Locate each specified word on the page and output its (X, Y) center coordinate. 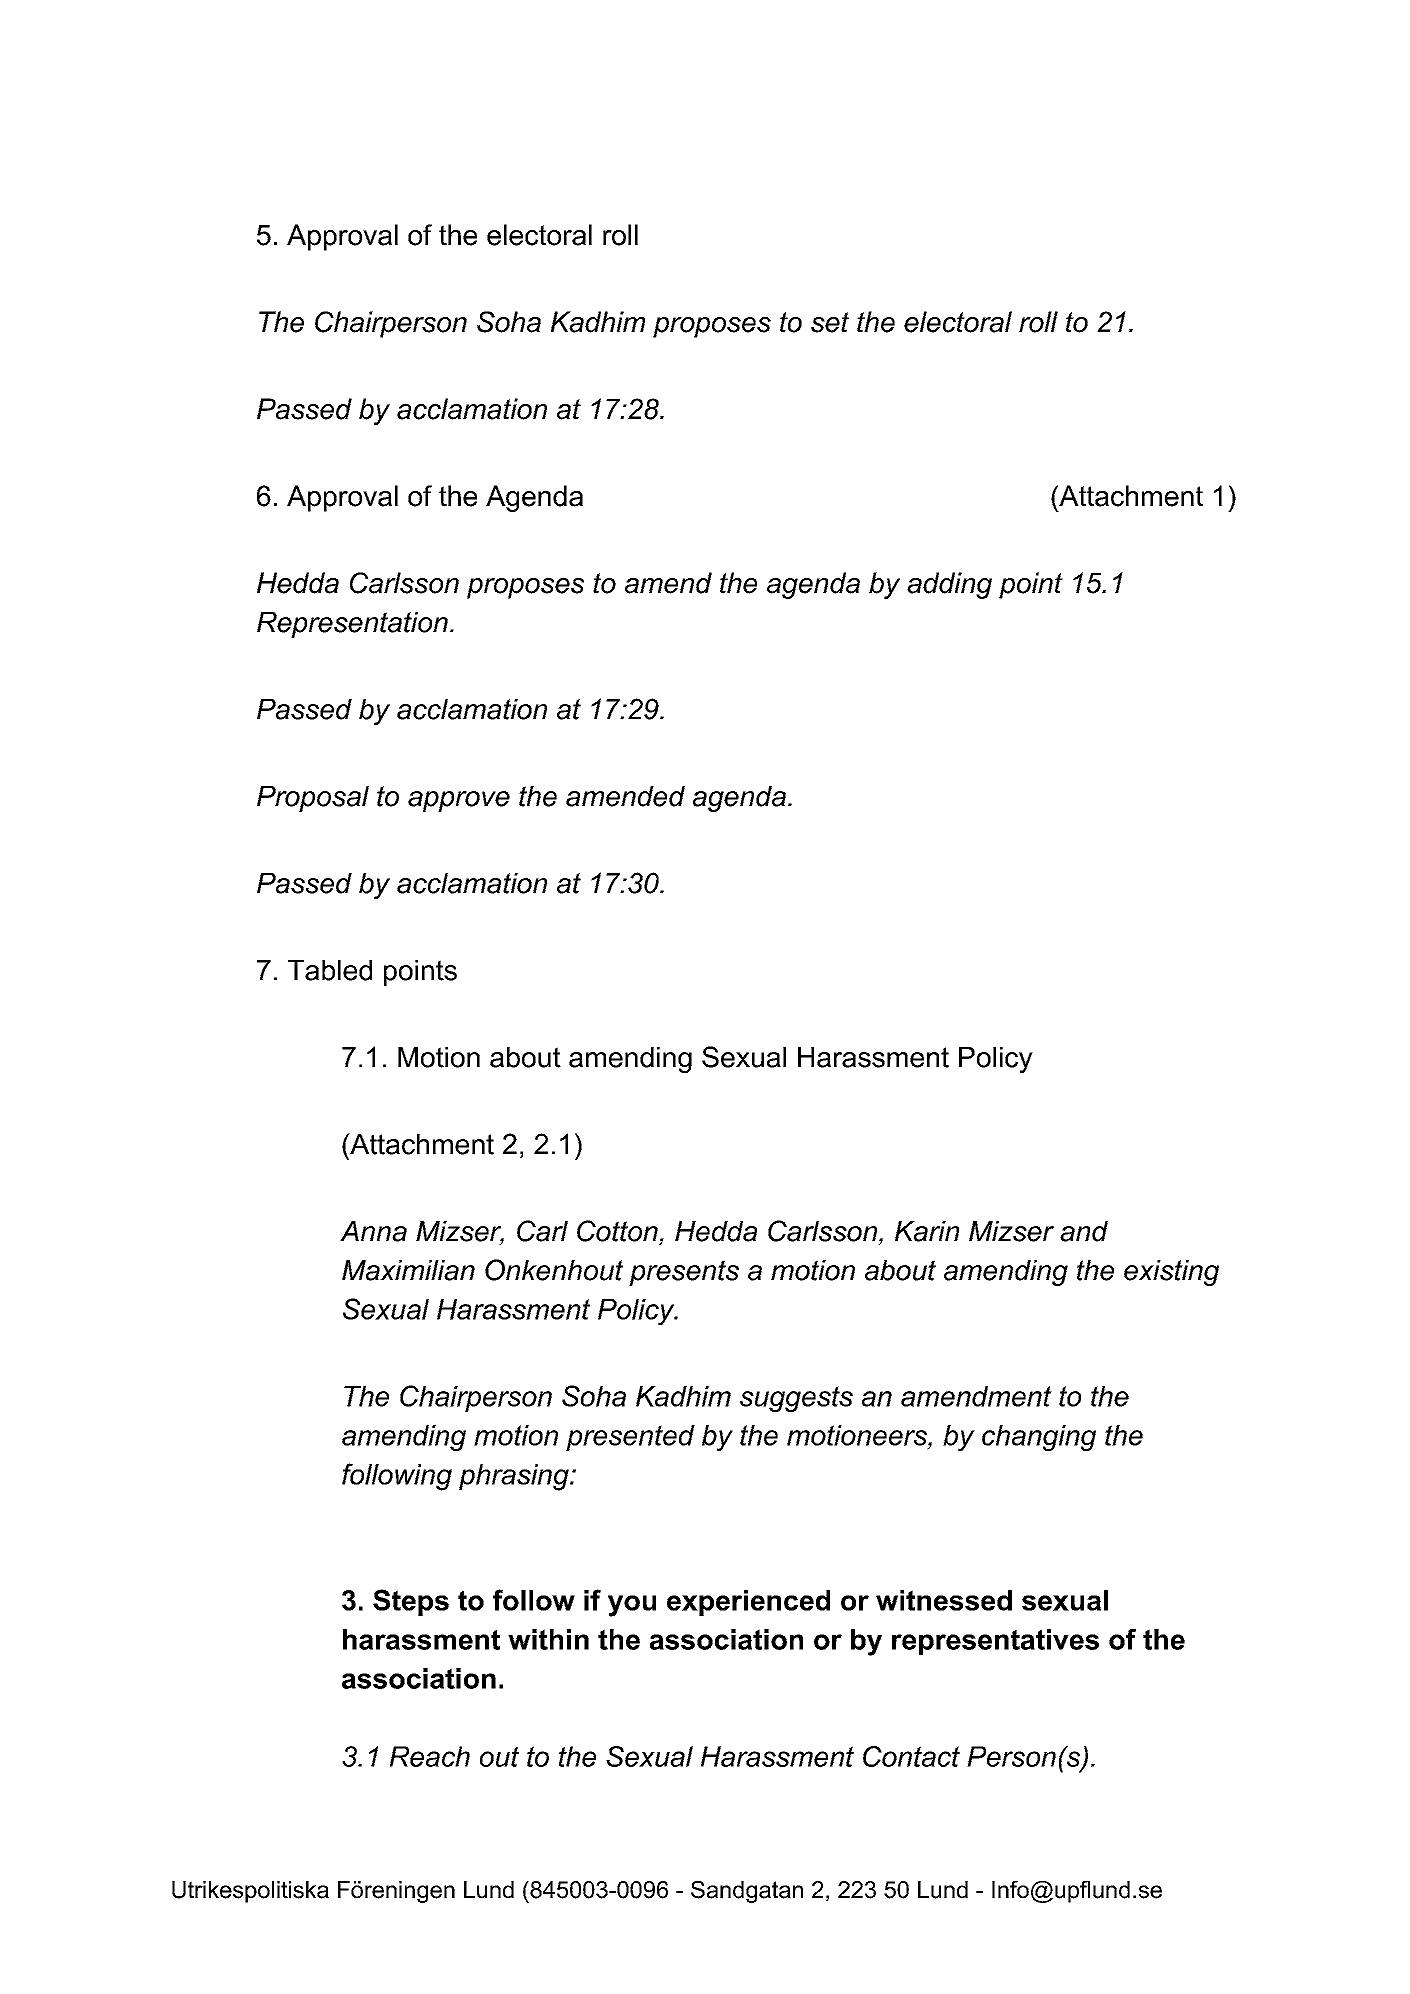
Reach (430, 1756)
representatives (995, 1642)
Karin (927, 1231)
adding (949, 585)
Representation (352, 625)
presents (684, 1273)
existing (1171, 1273)
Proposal (313, 799)
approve (459, 801)
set (830, 322)
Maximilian (408, 1270)
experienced (748, 1603)
